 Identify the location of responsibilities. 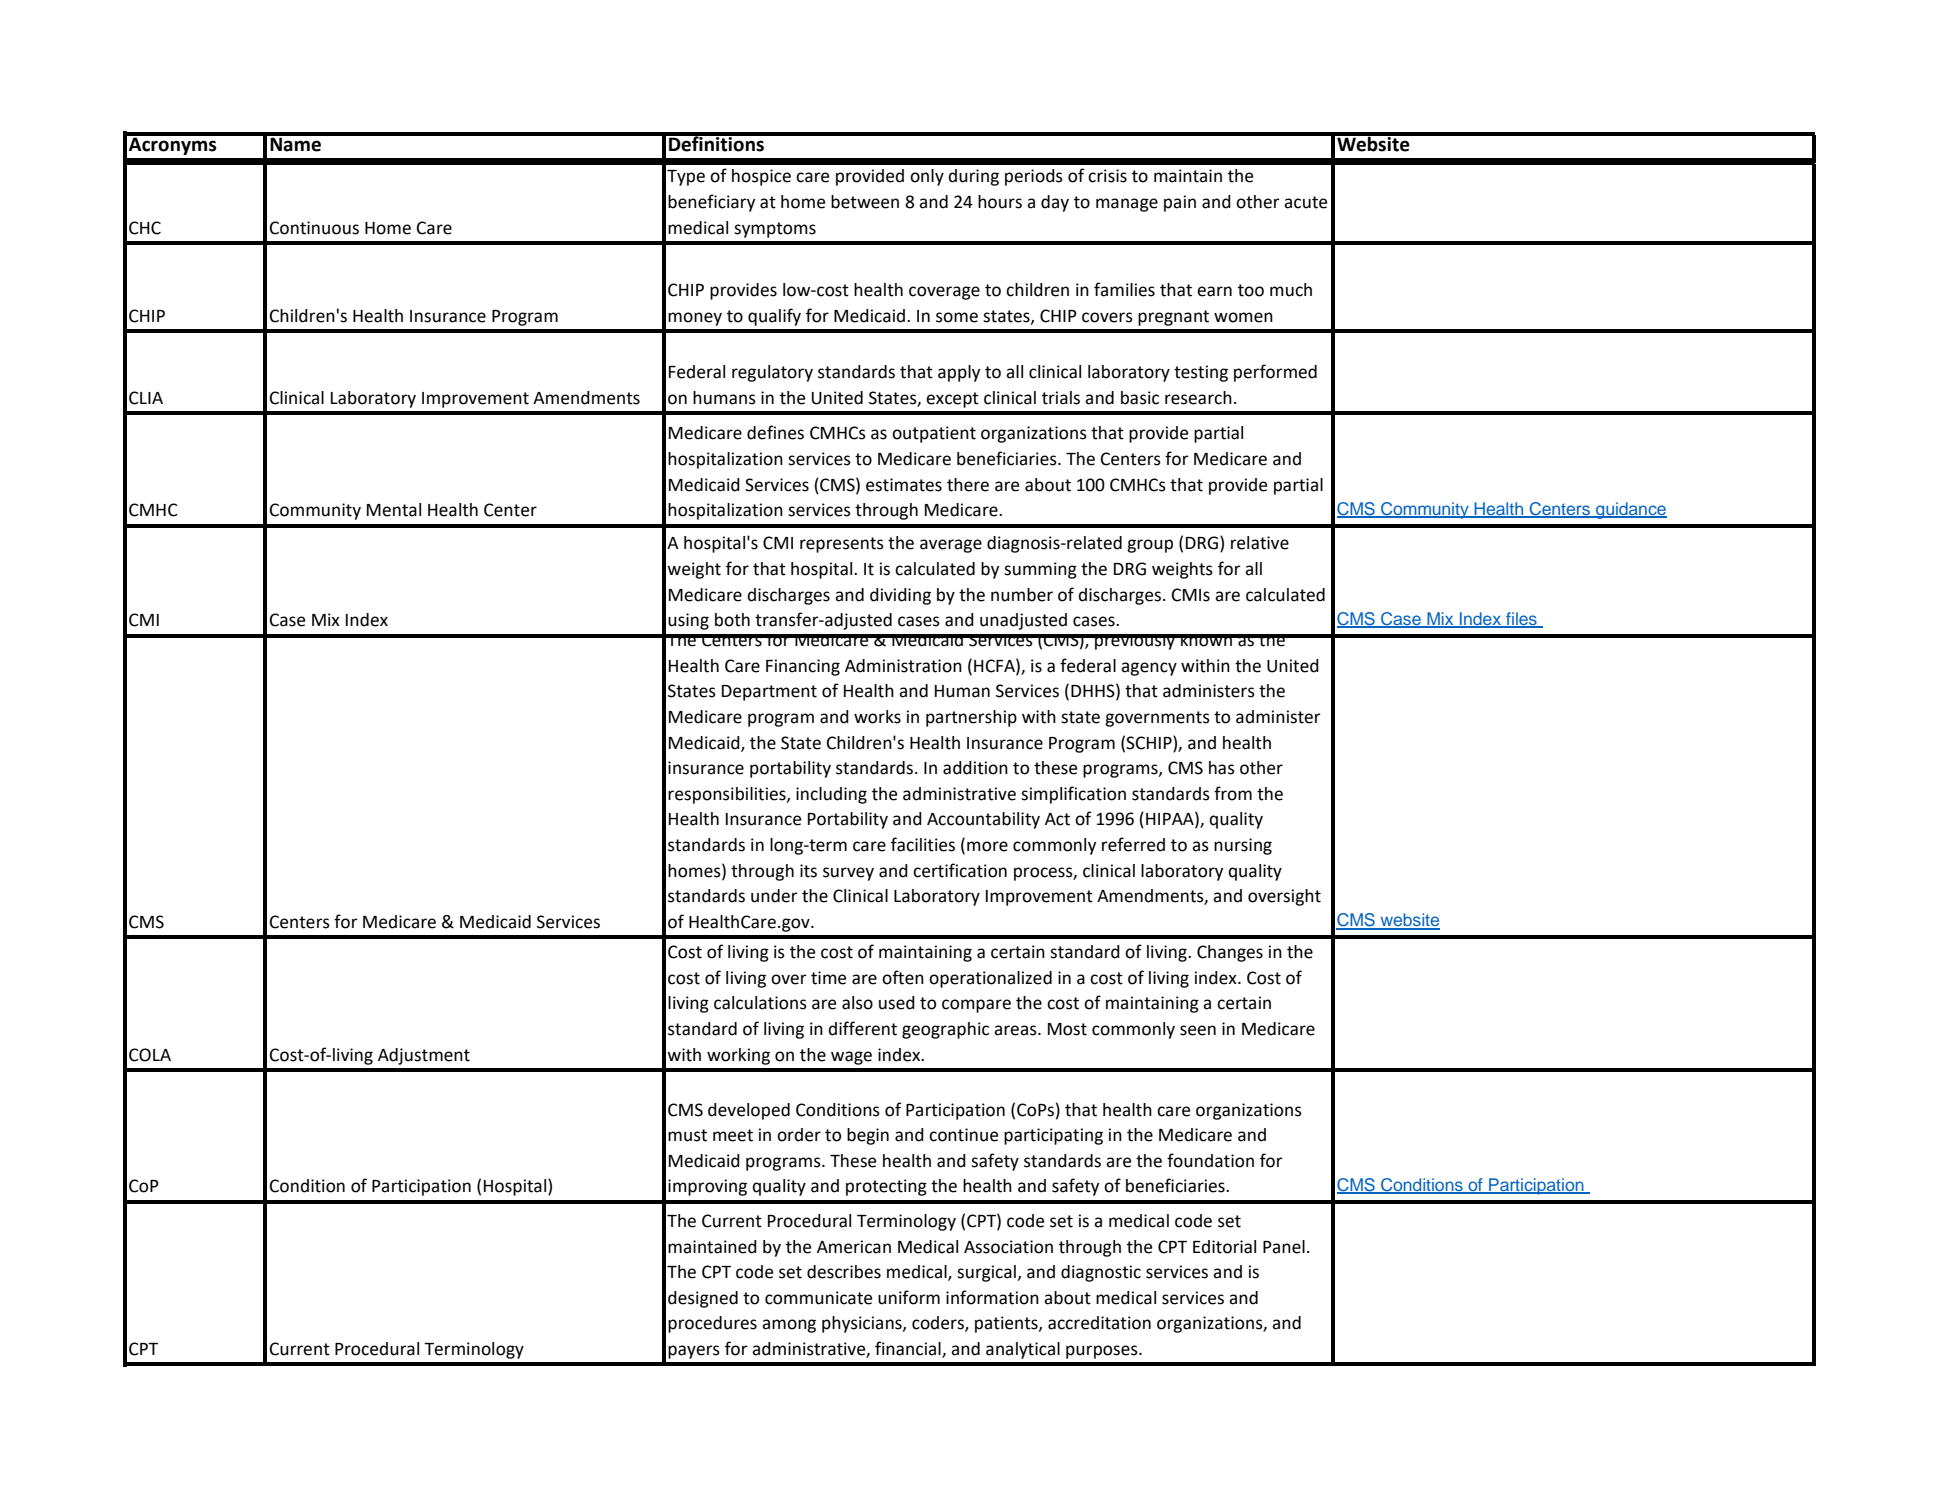
(728, 795).
